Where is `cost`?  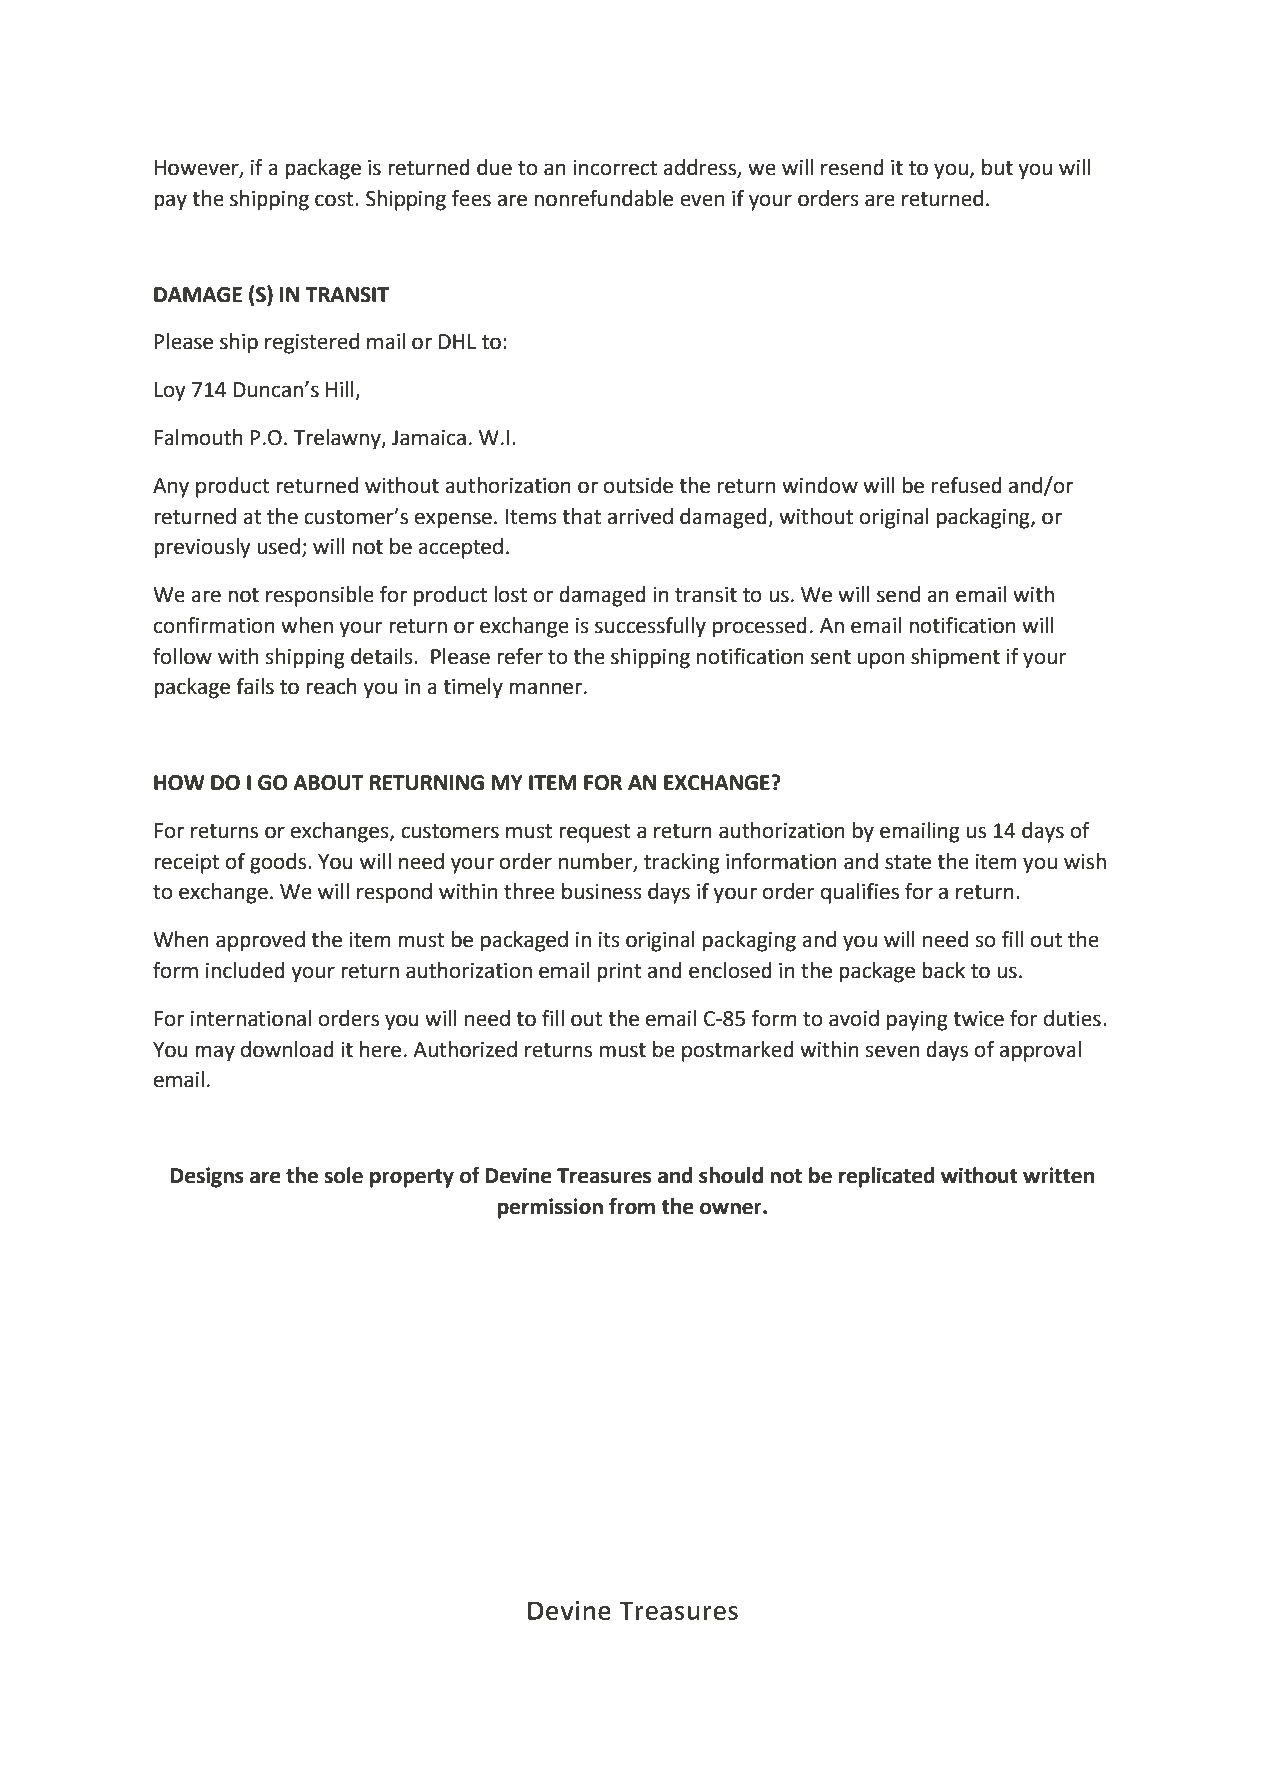 cost is located at coordinates (335, 199).
